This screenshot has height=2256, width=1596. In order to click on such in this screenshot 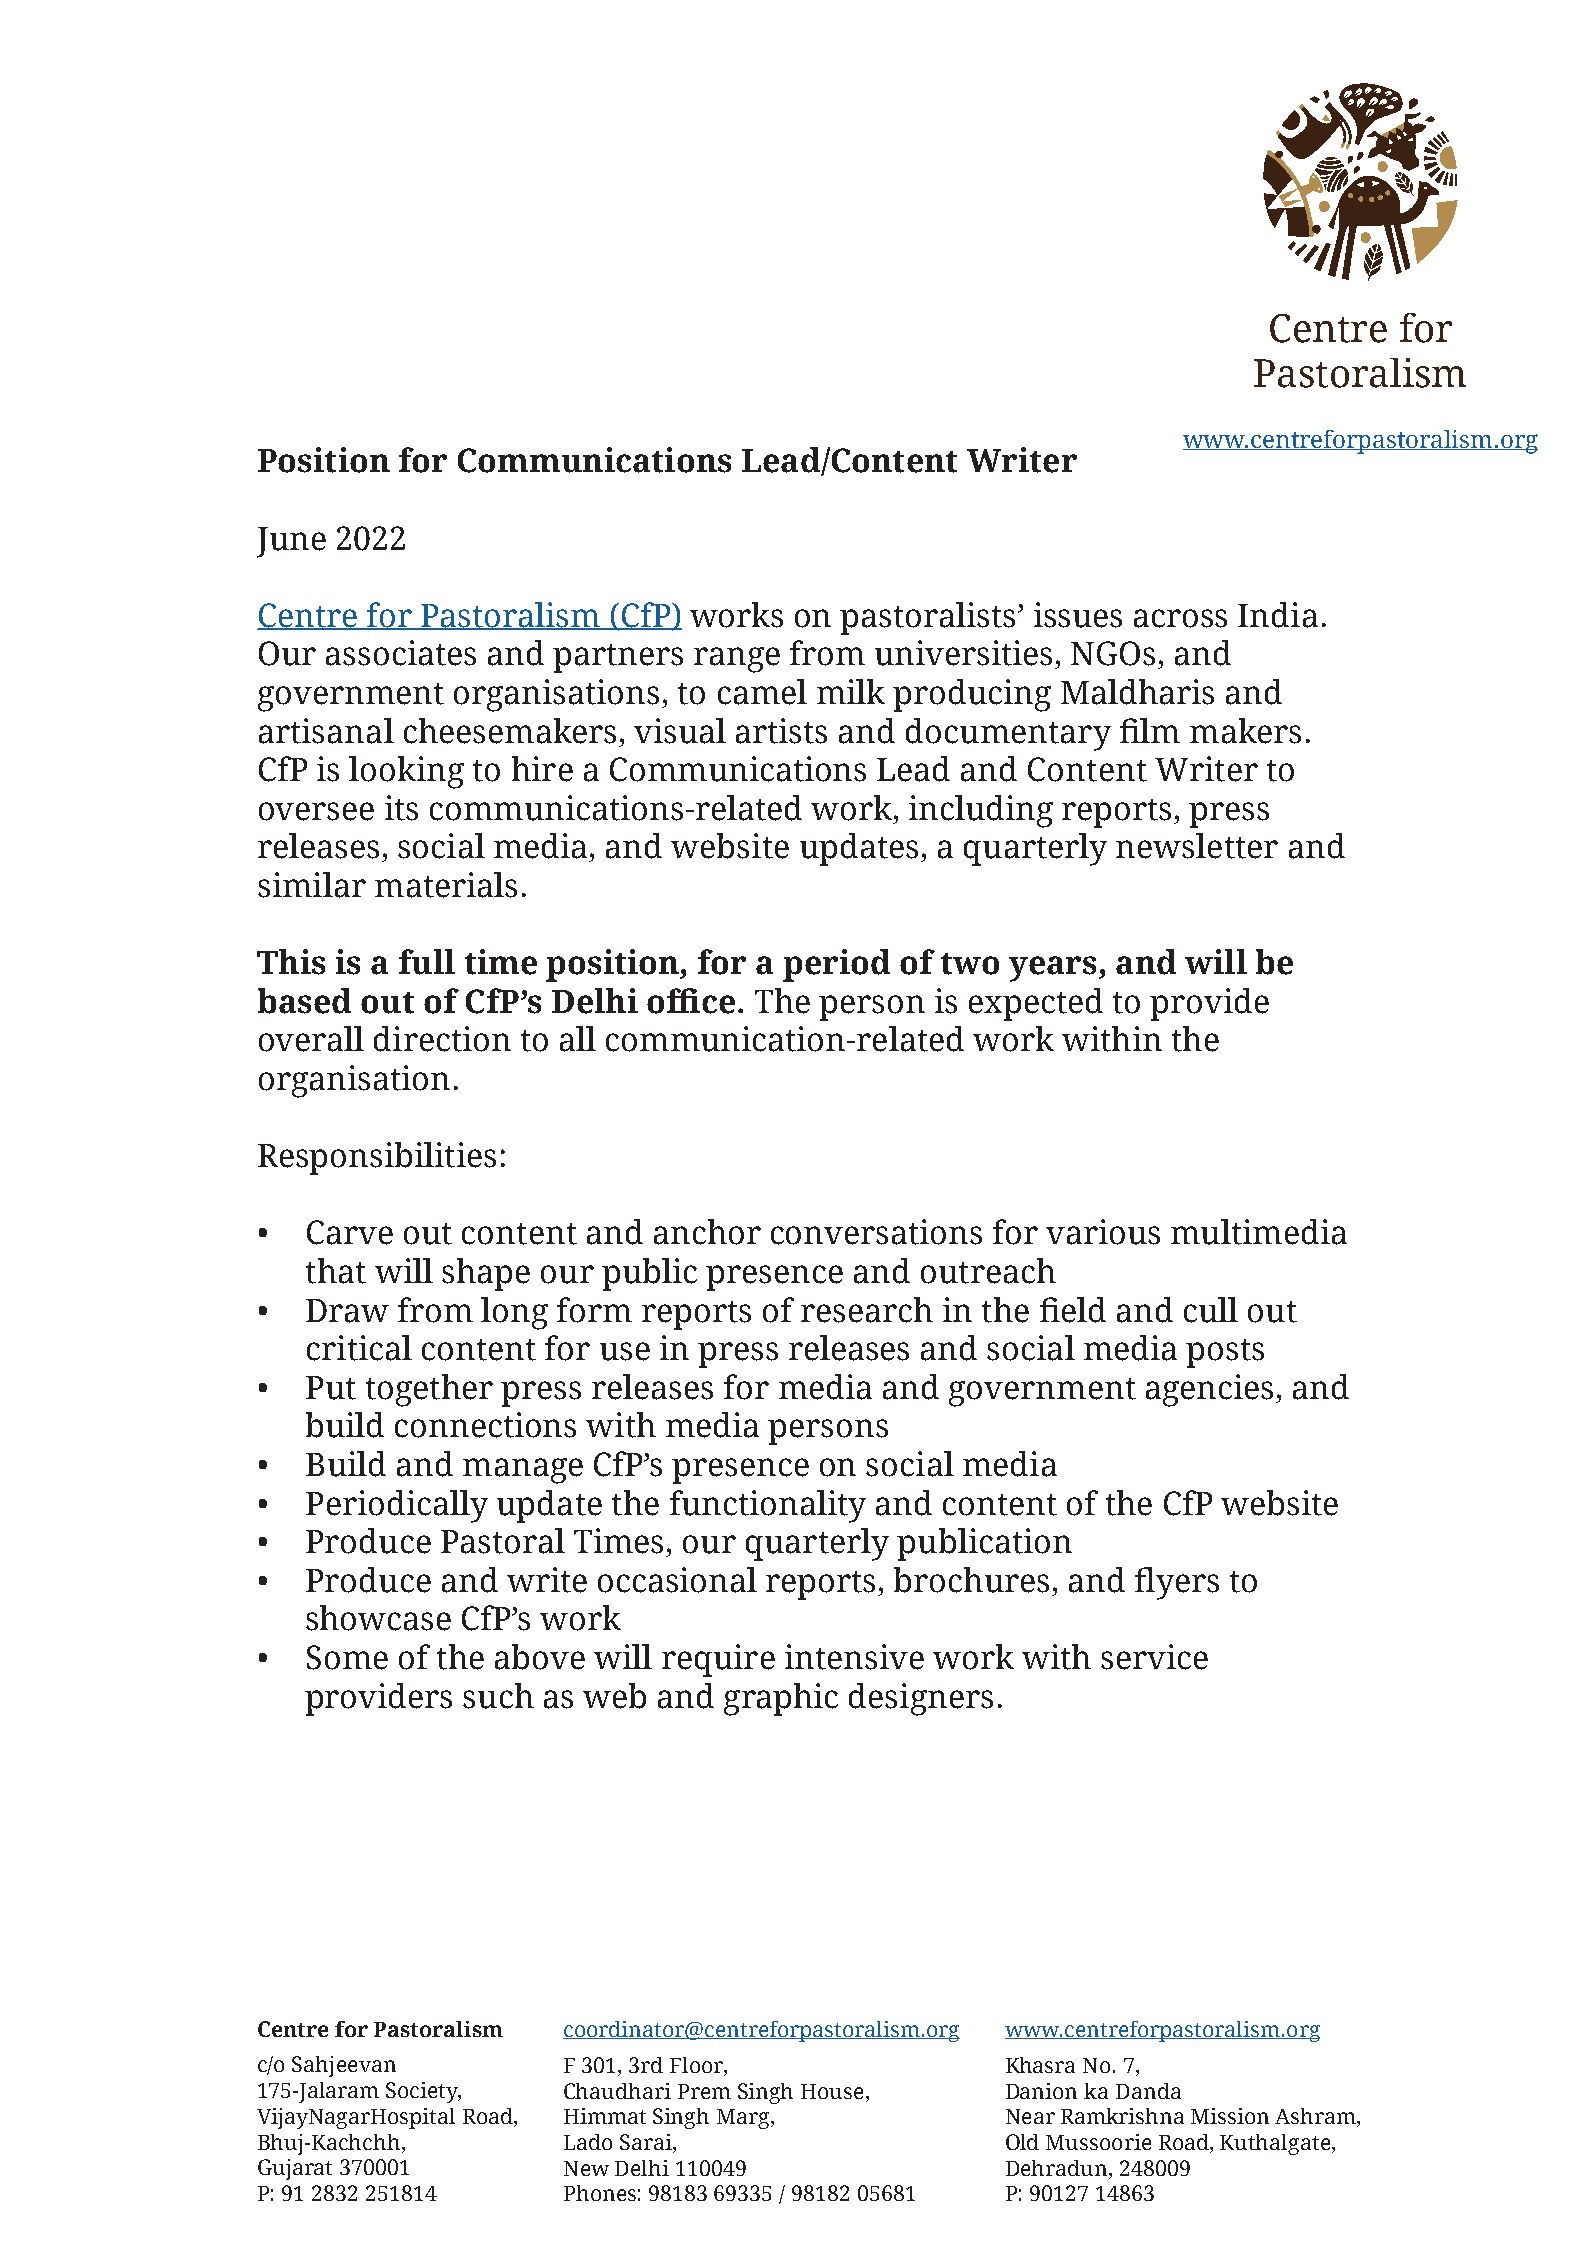, I will do `click(498, 1696)`.
